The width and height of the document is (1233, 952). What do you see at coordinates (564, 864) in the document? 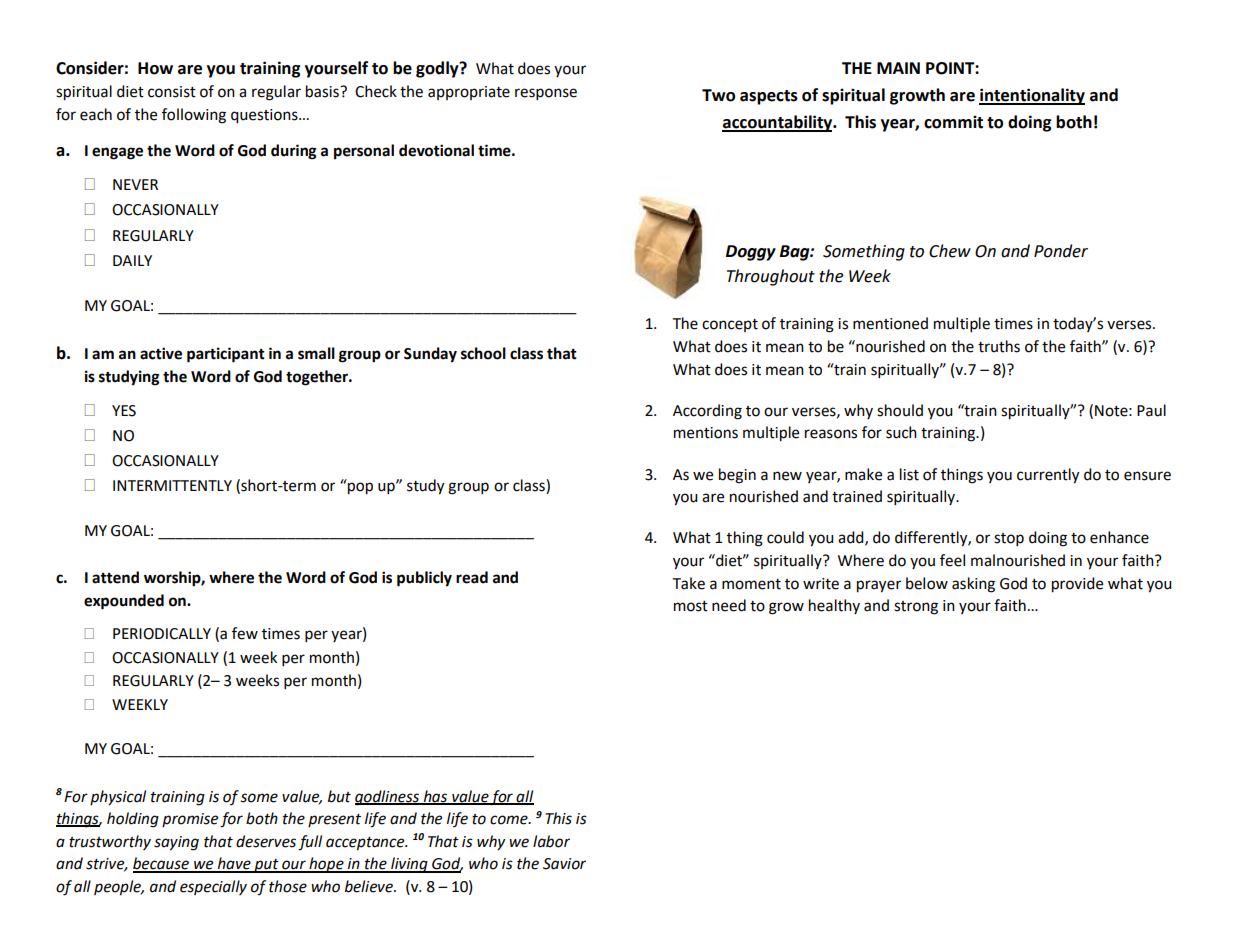
I see `Savior` at bounding box center [564, 864].
